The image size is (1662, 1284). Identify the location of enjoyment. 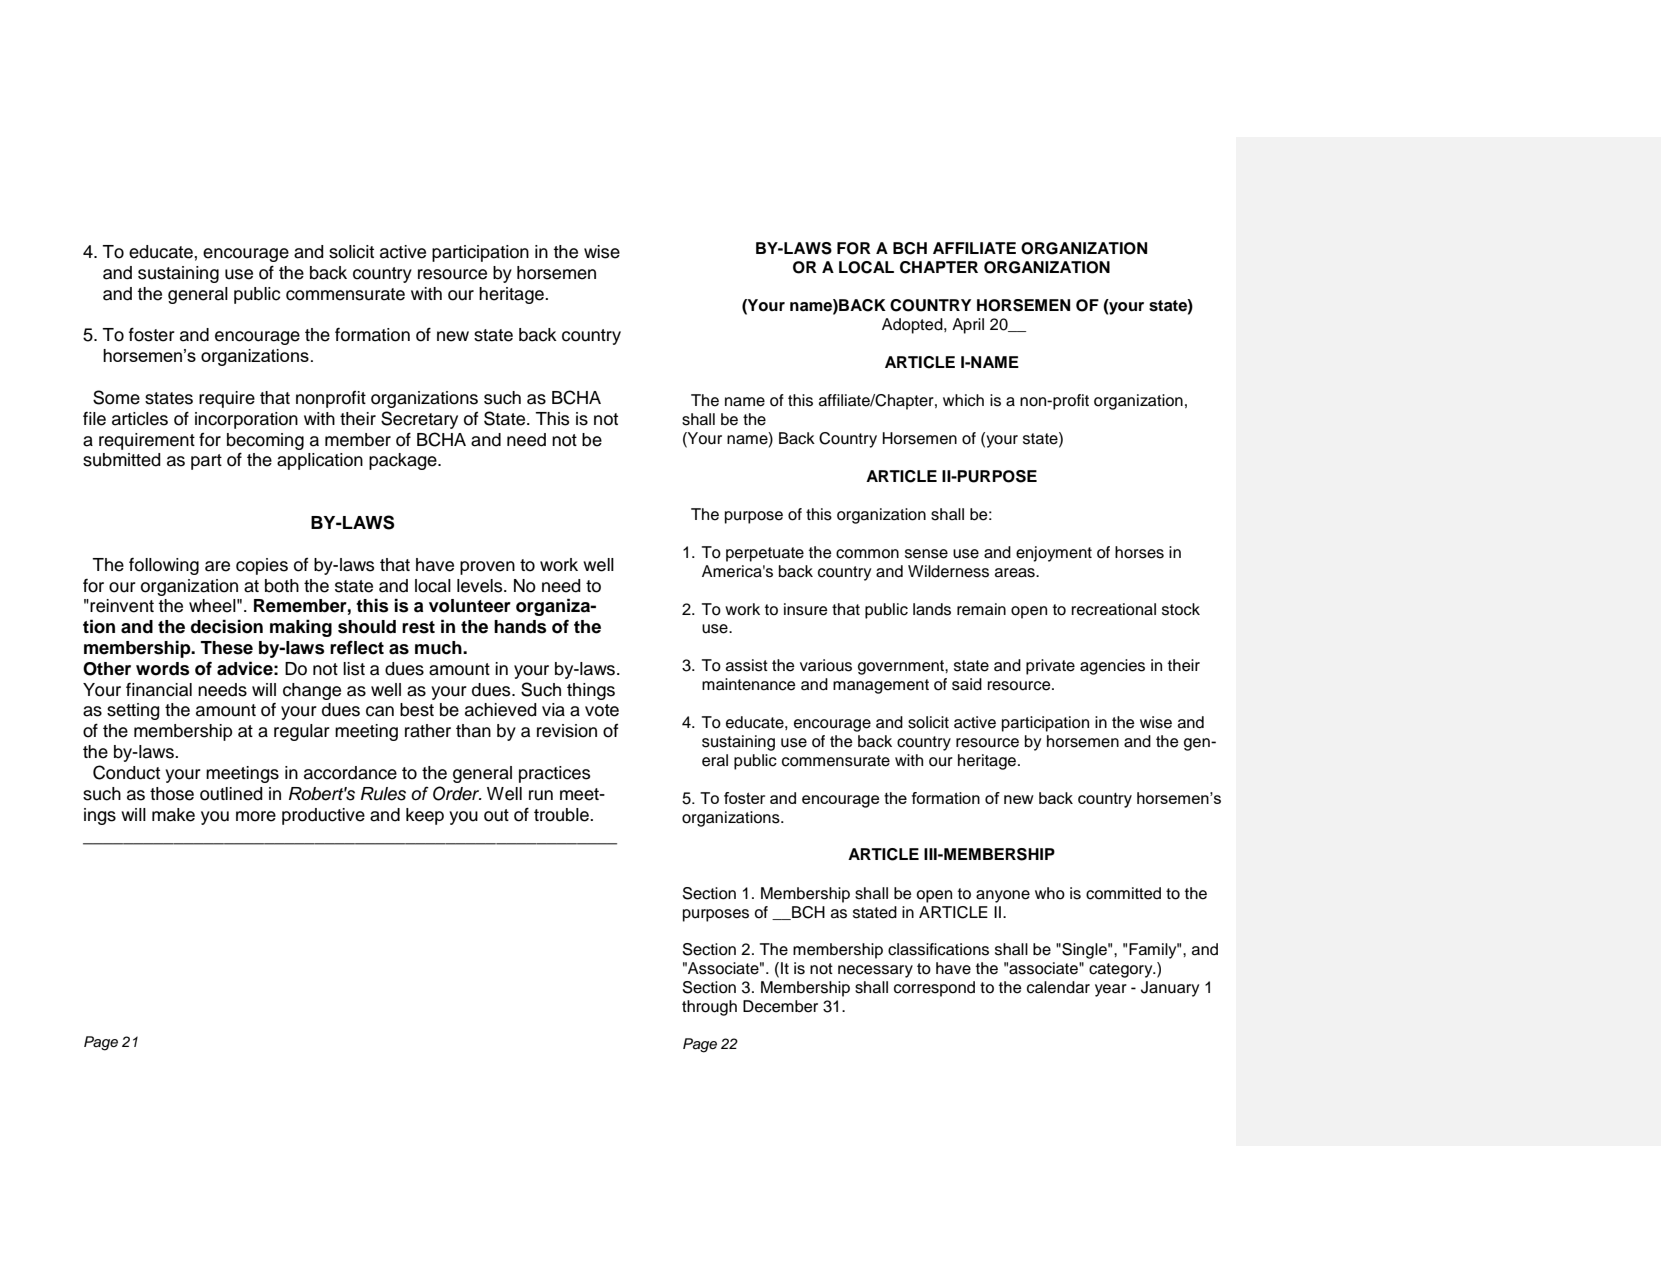
(1054, 554).
